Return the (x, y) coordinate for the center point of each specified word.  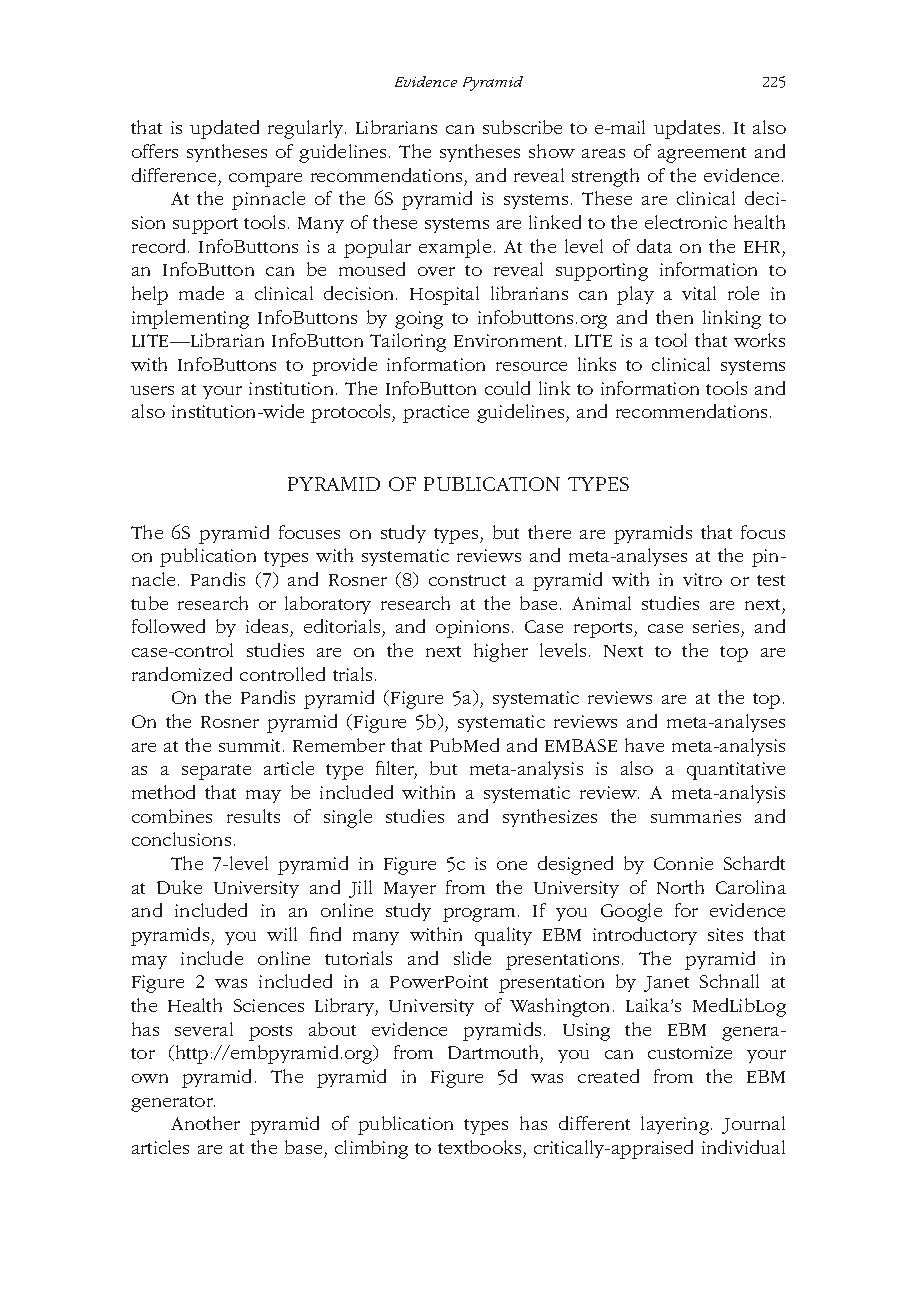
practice (436, 414)
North (680, 887)
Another (205, 1123)
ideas (267, 626)
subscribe (522, 127)
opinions (474, 629)
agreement (702, 155)
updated (224, 129)
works (759, 340)
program (479, 915)
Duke (179, 887)
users (152, 390)
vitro (702, 579)
